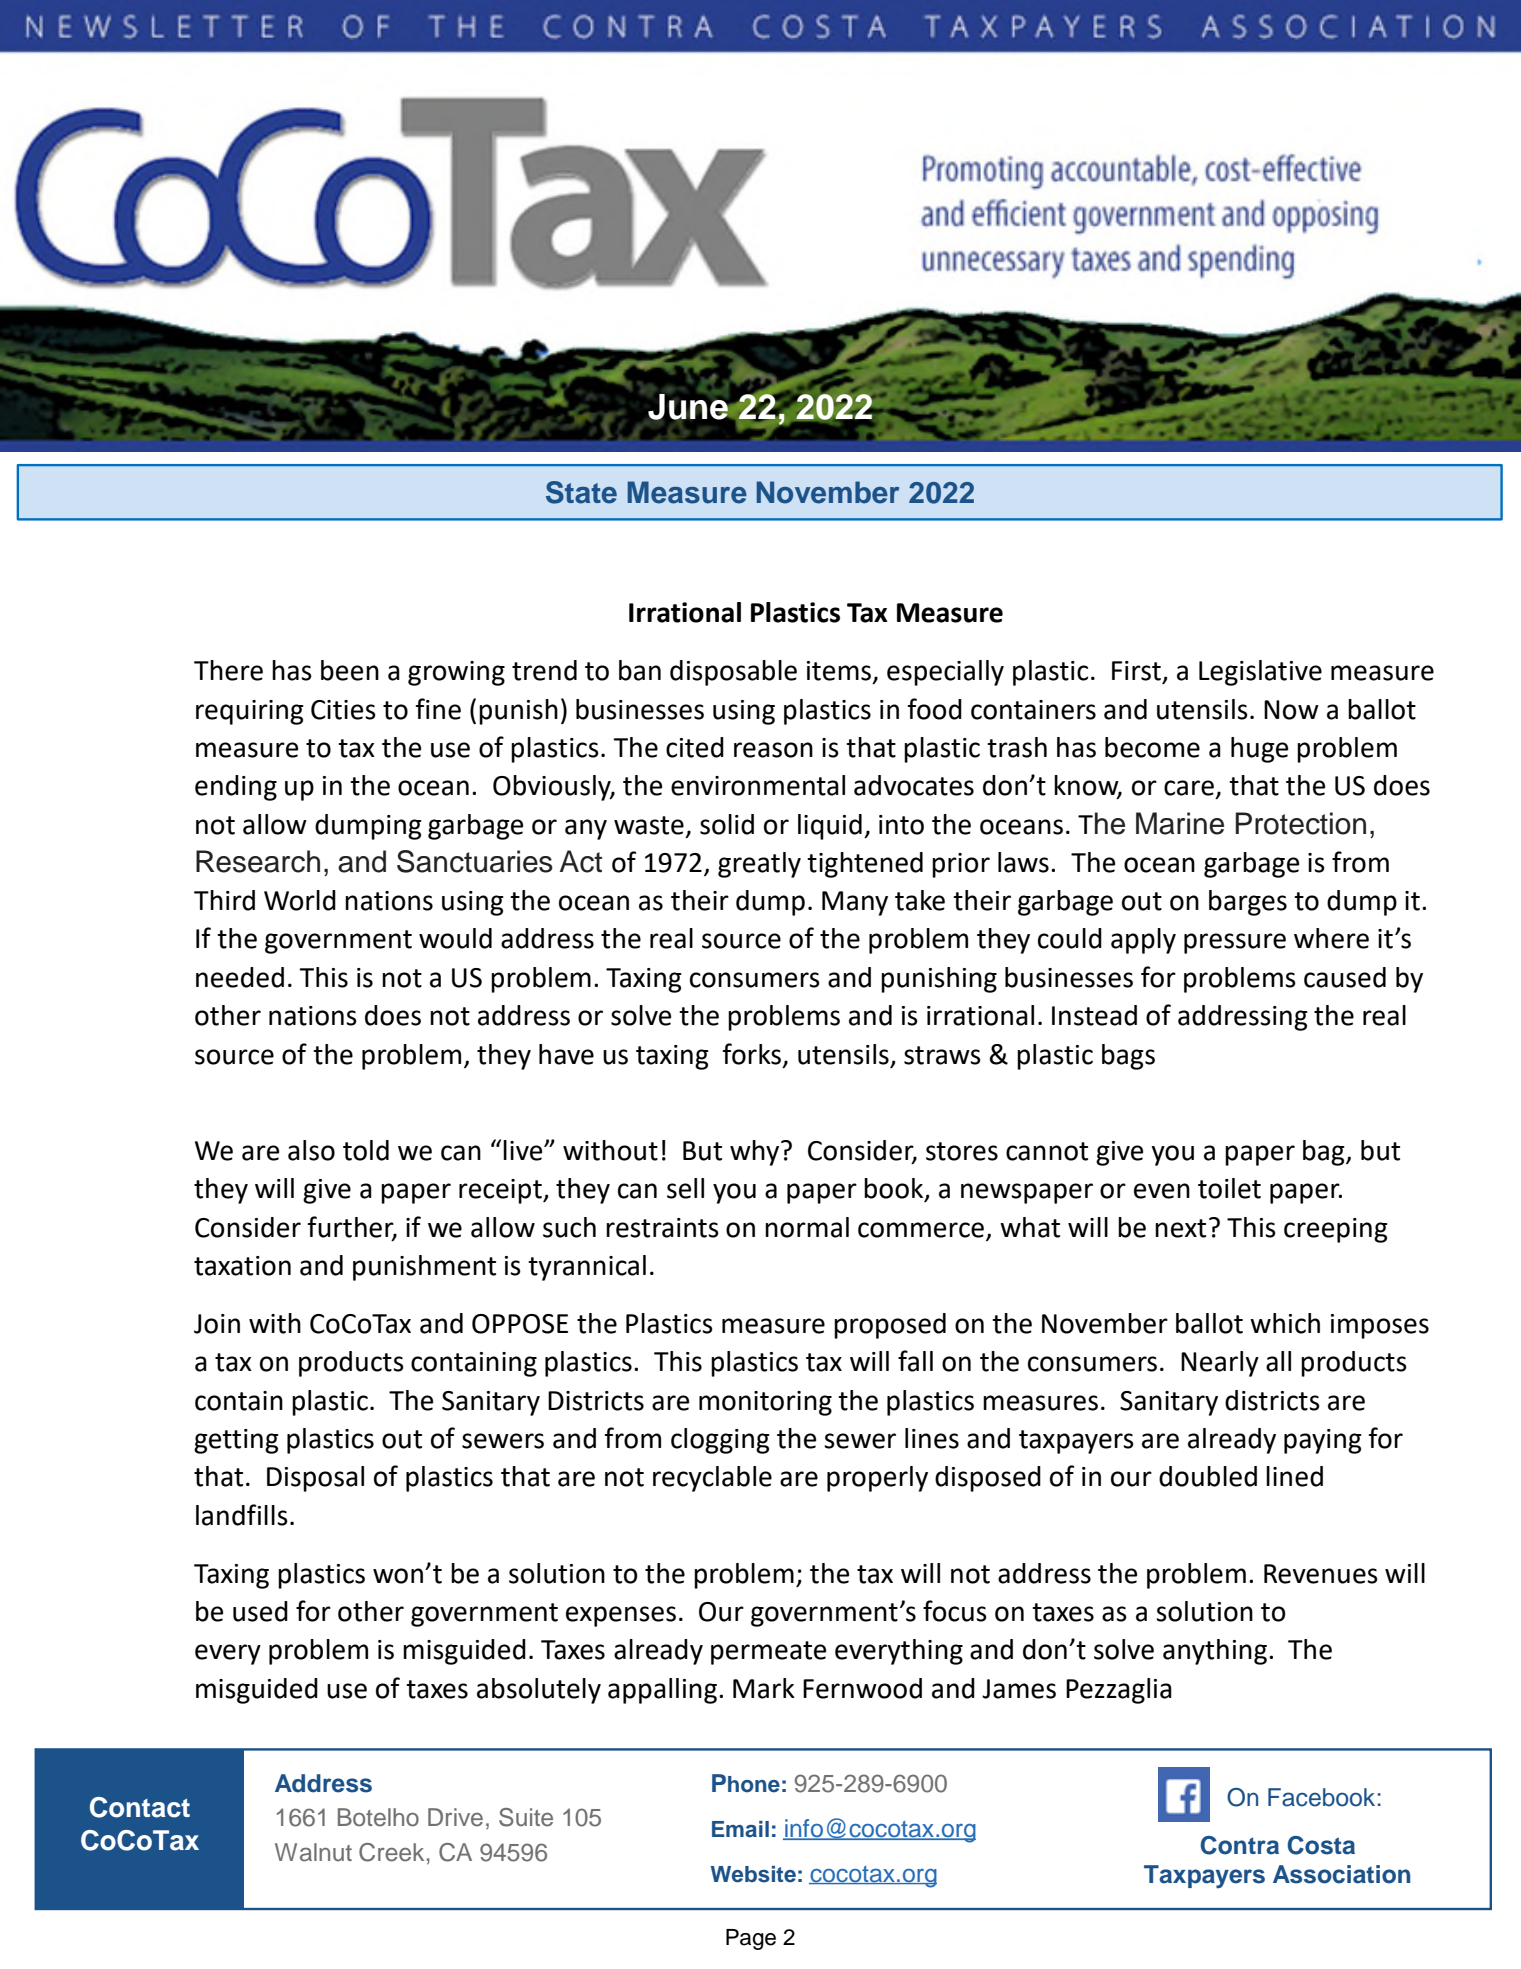 Image resolution: width=1521 pixels, height=1969 pixels. What do you see at coordinates (391, 1852) in the image?
I see `Creek` at bounding box center [391, 1852].
